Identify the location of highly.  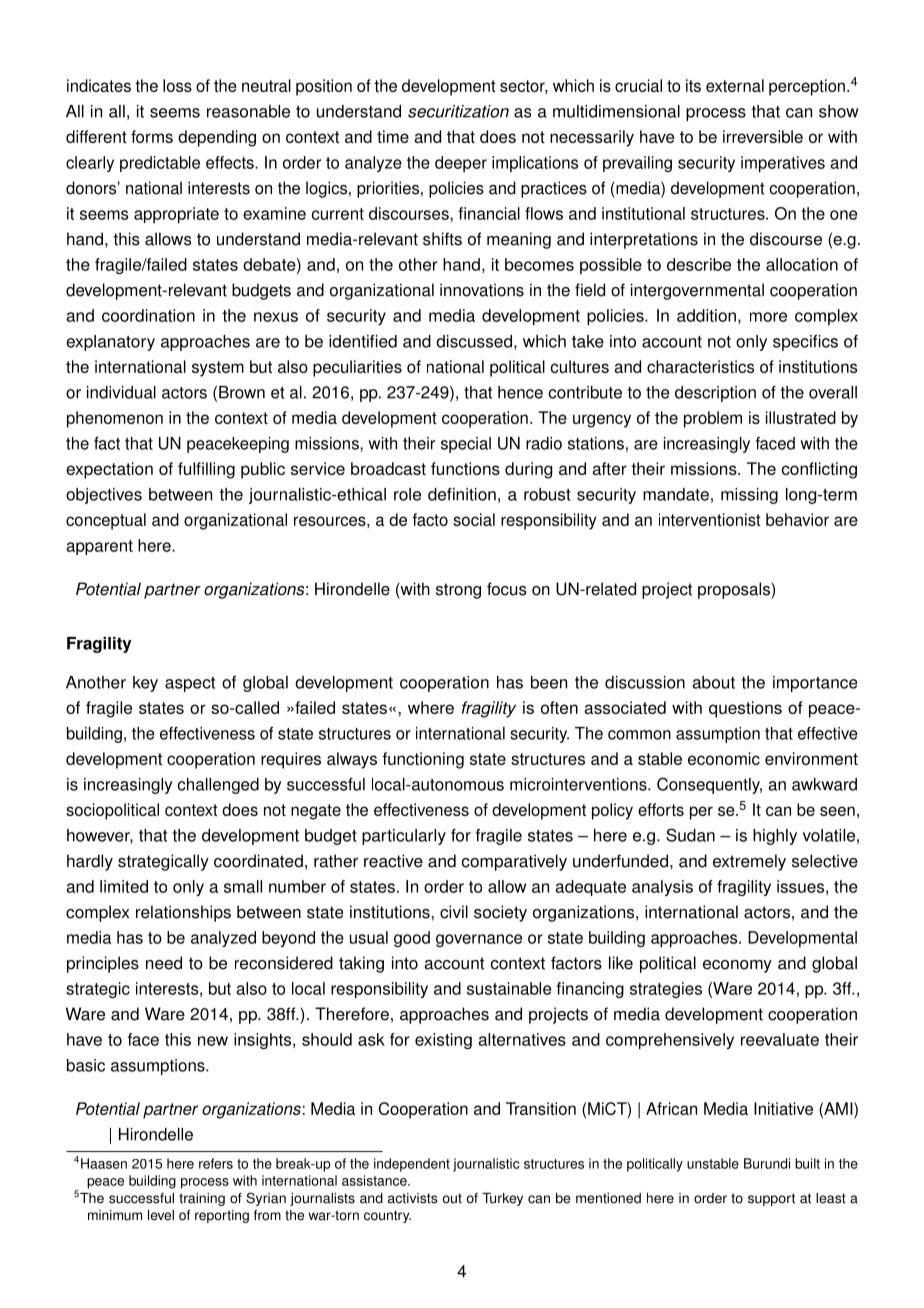
(775, 837).
